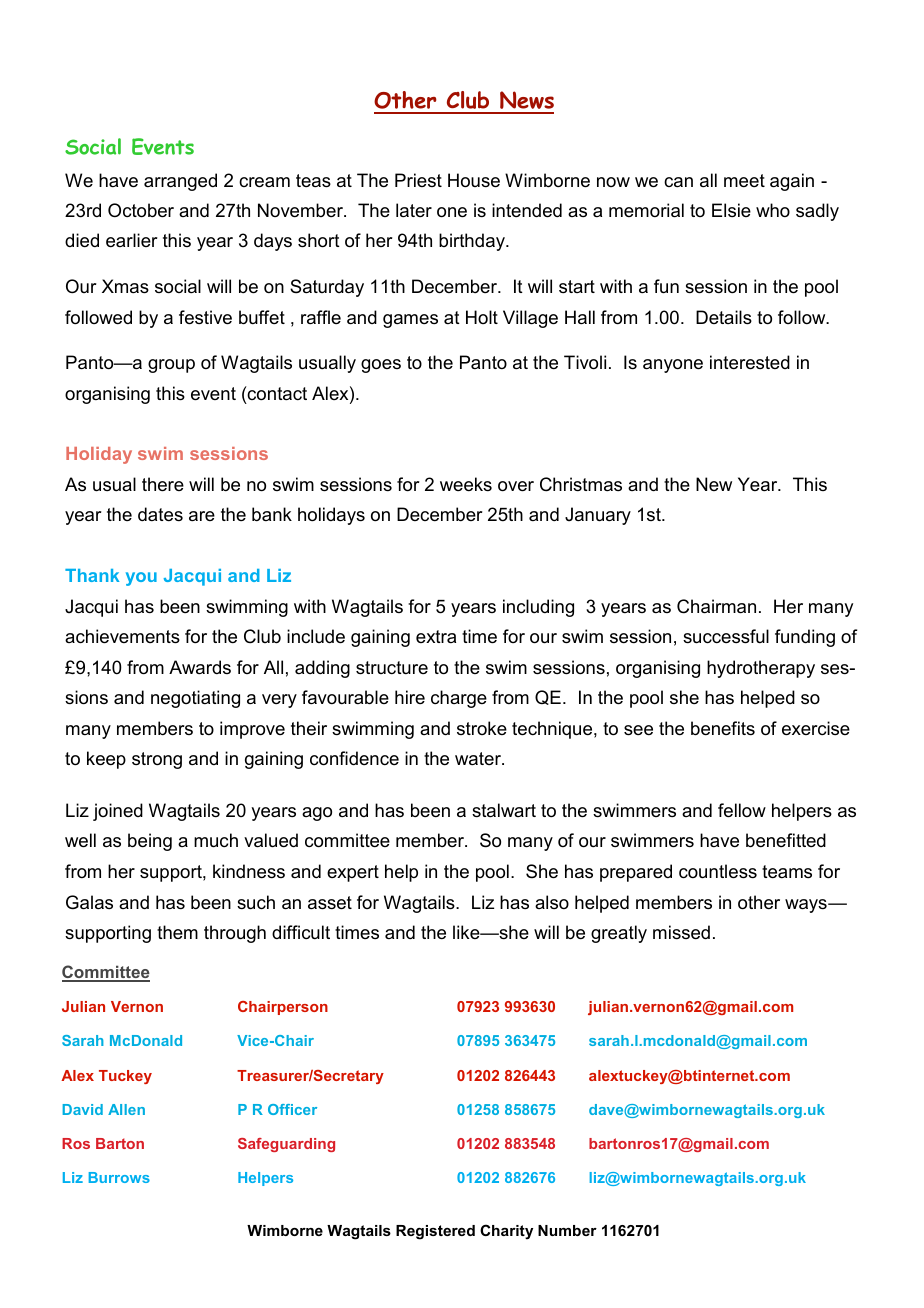 The width and height of the image is (924, 1308). Describe the element at coordinates (414, 210) in the image. I see `later` at that location.
